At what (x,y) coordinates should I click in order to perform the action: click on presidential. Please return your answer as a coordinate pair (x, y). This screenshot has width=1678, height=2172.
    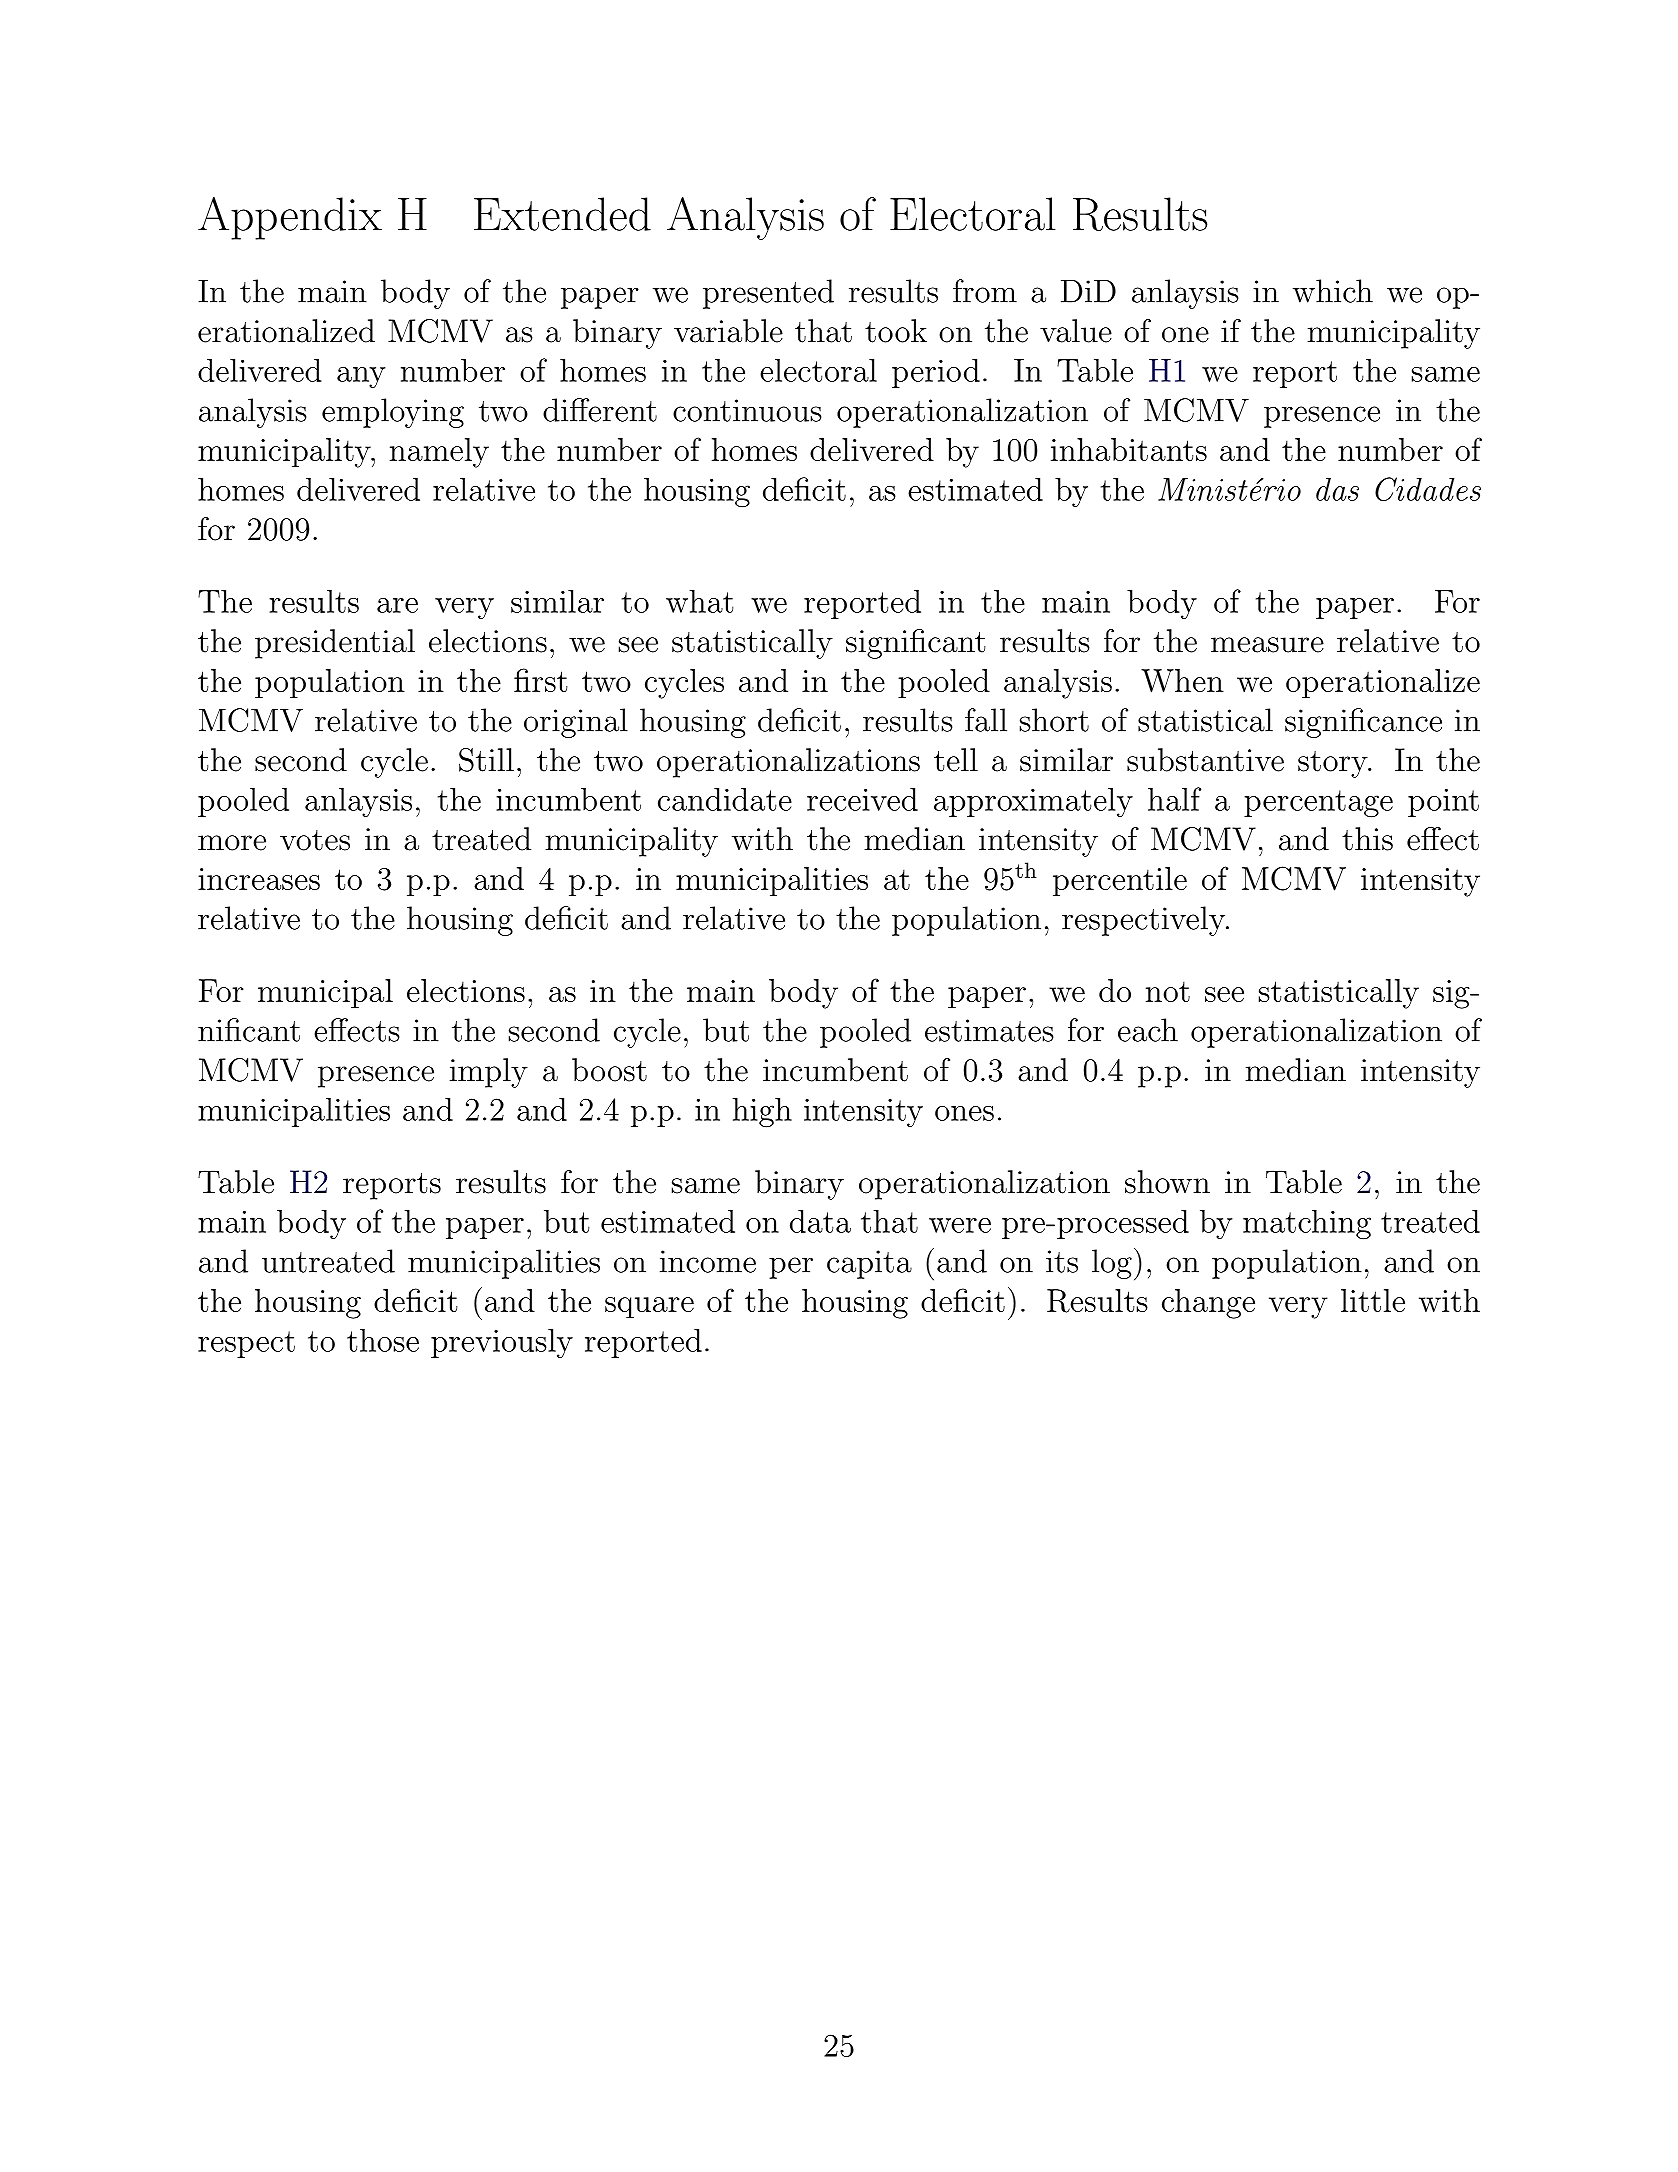
    Looking at the image, I should click on (335, 644).
